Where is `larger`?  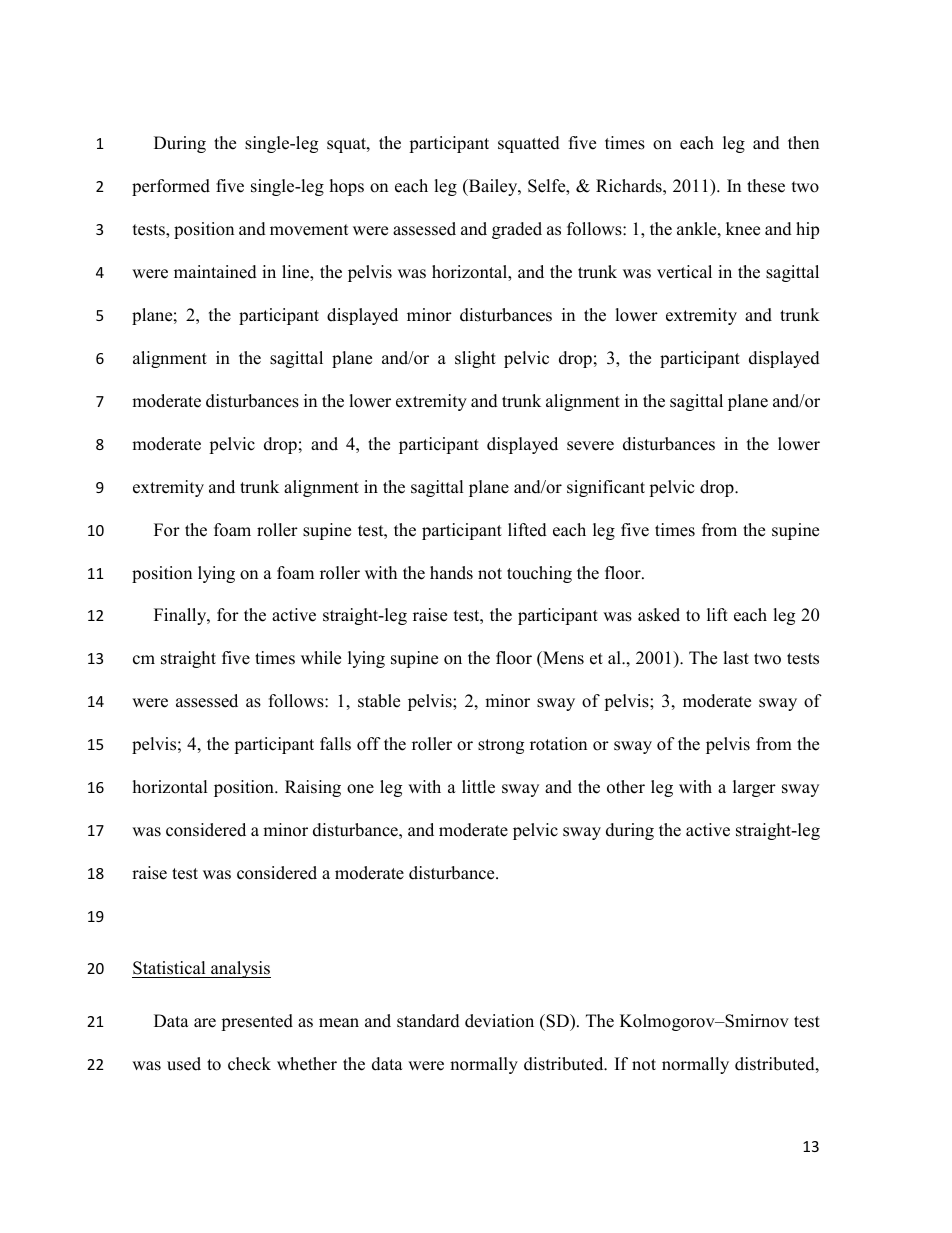
larger is located at coordinates (754, 788).
